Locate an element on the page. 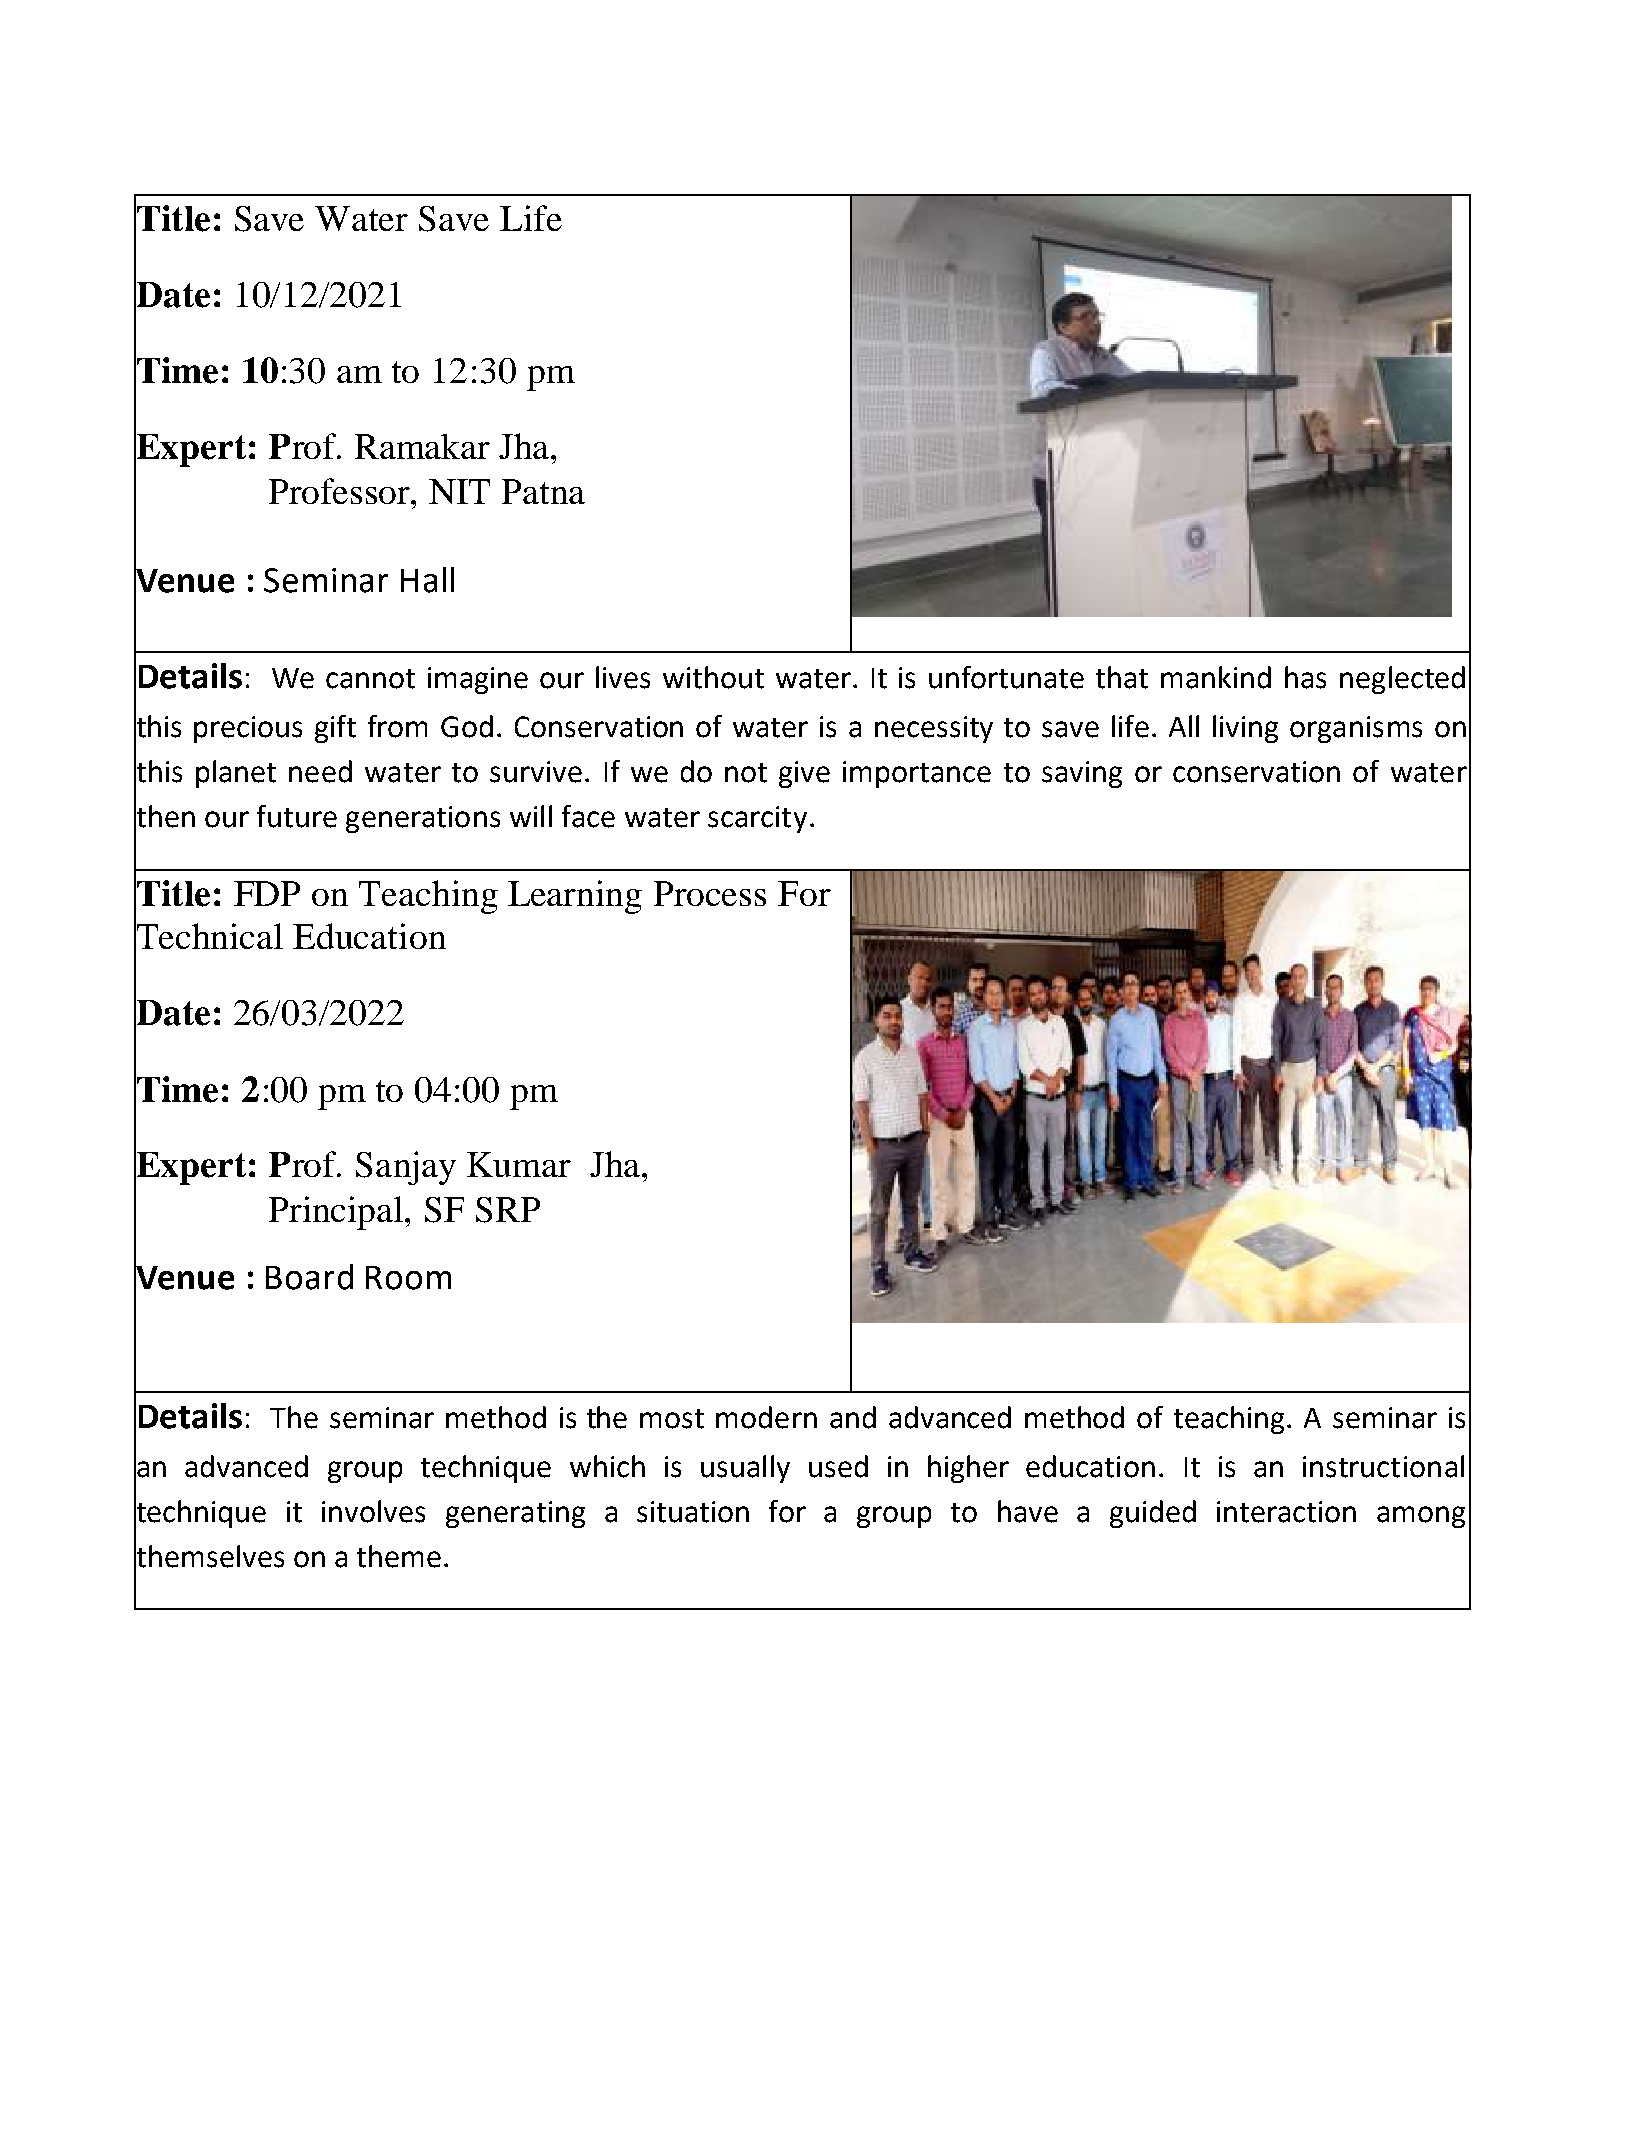  instructional is located at coordinates (1383, 1466).
